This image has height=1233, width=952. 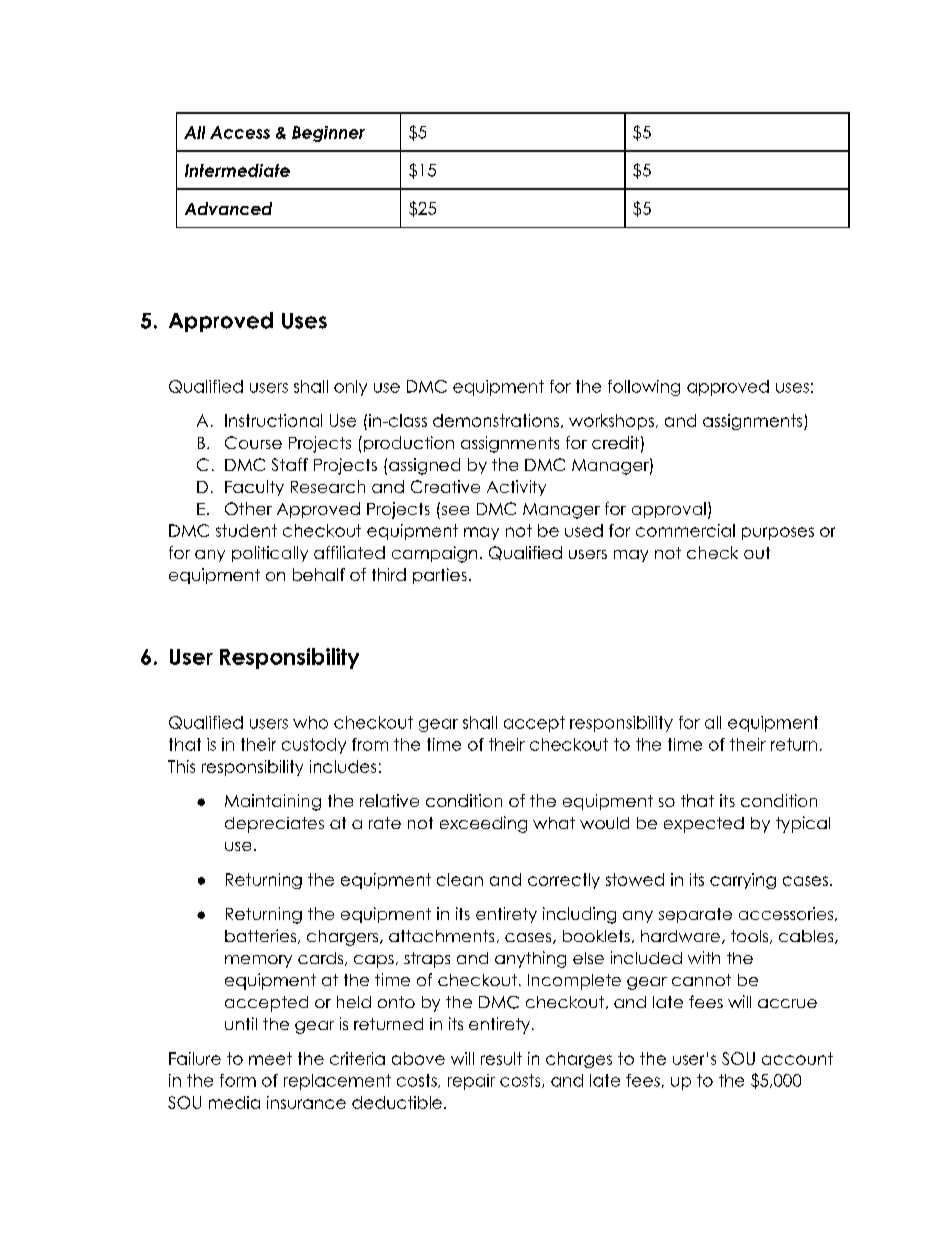 I want to click on result, so click(x=501, y=1058).
